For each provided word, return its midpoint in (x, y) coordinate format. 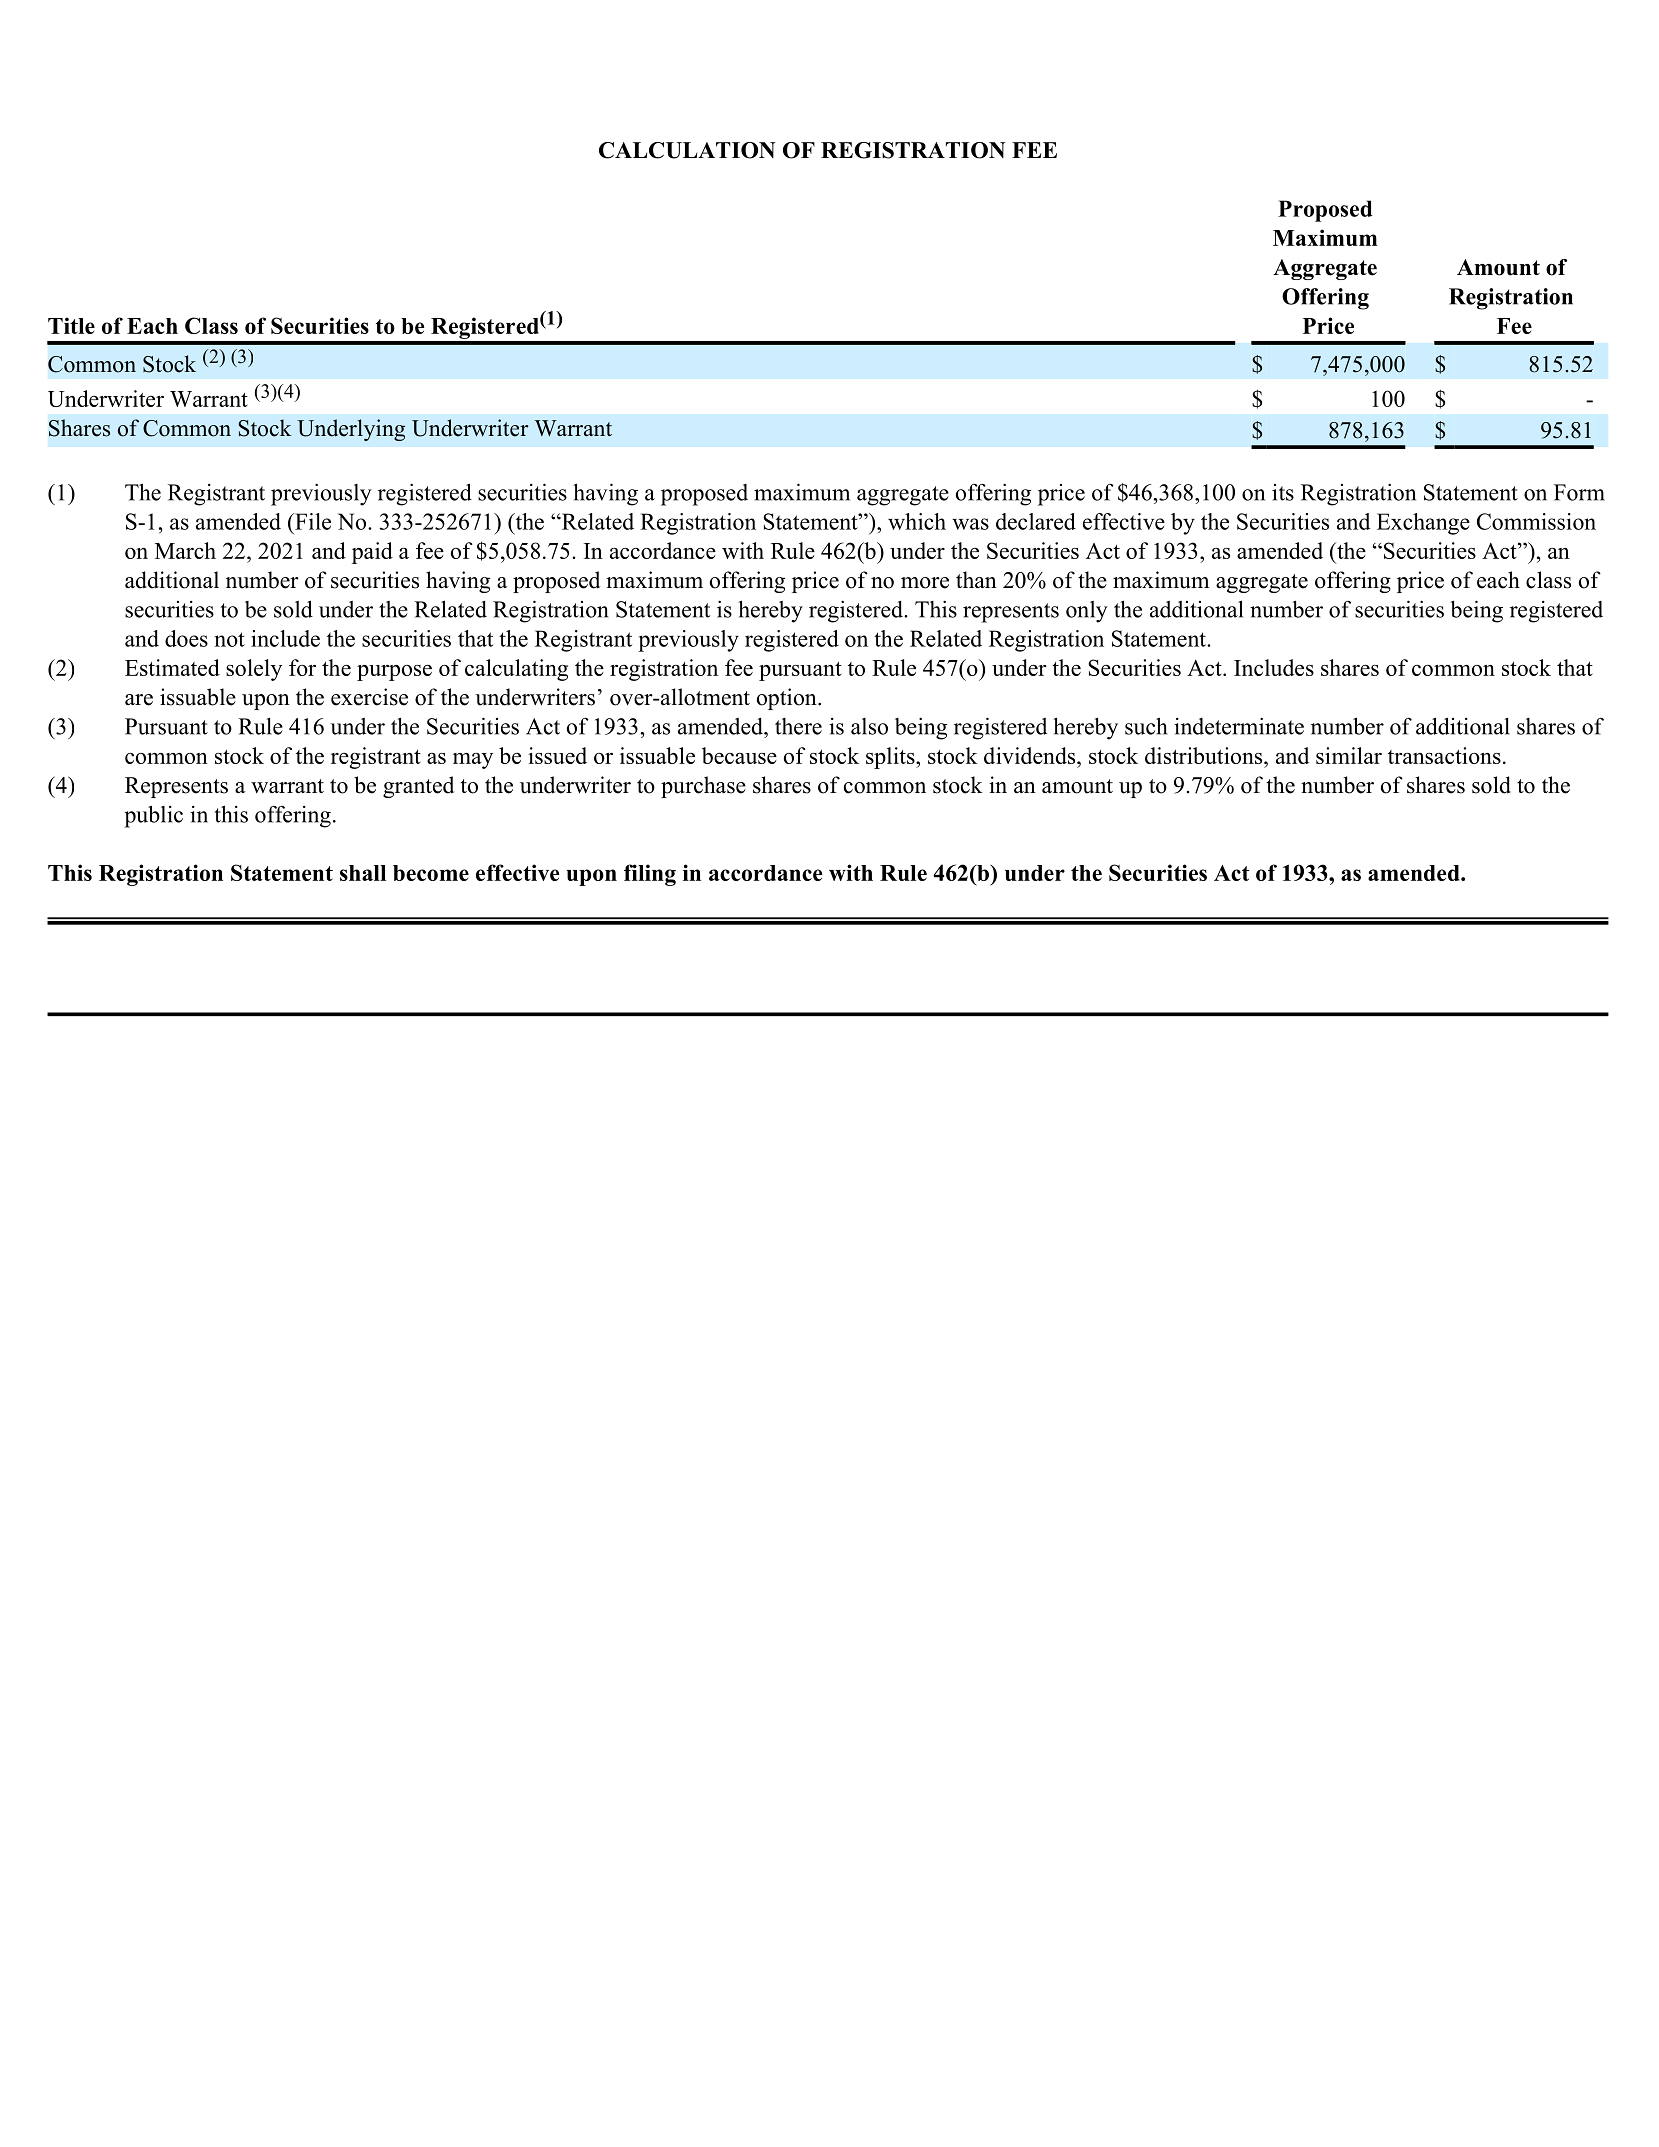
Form (1579, 492)
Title (71, 325)
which (917, 521)
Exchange (1423, 524)
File (312, 521)
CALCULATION (687, 150)
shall (363, 873)
